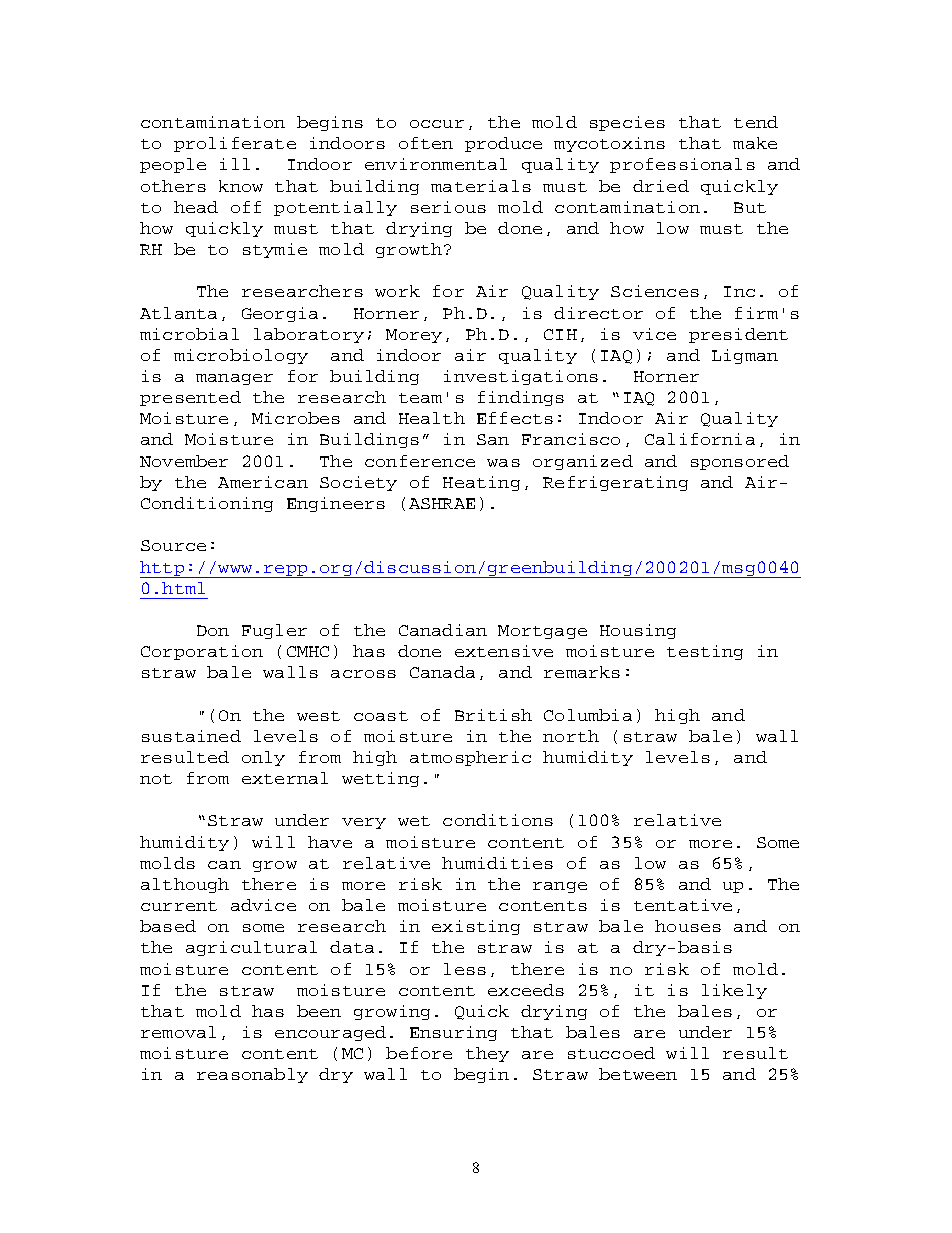 This screenshot has width=952, height=1233. What do you see at coordinates (252, 1075) in the screenshot?
I see `reasonably` at bounding box center [252, 1075].
